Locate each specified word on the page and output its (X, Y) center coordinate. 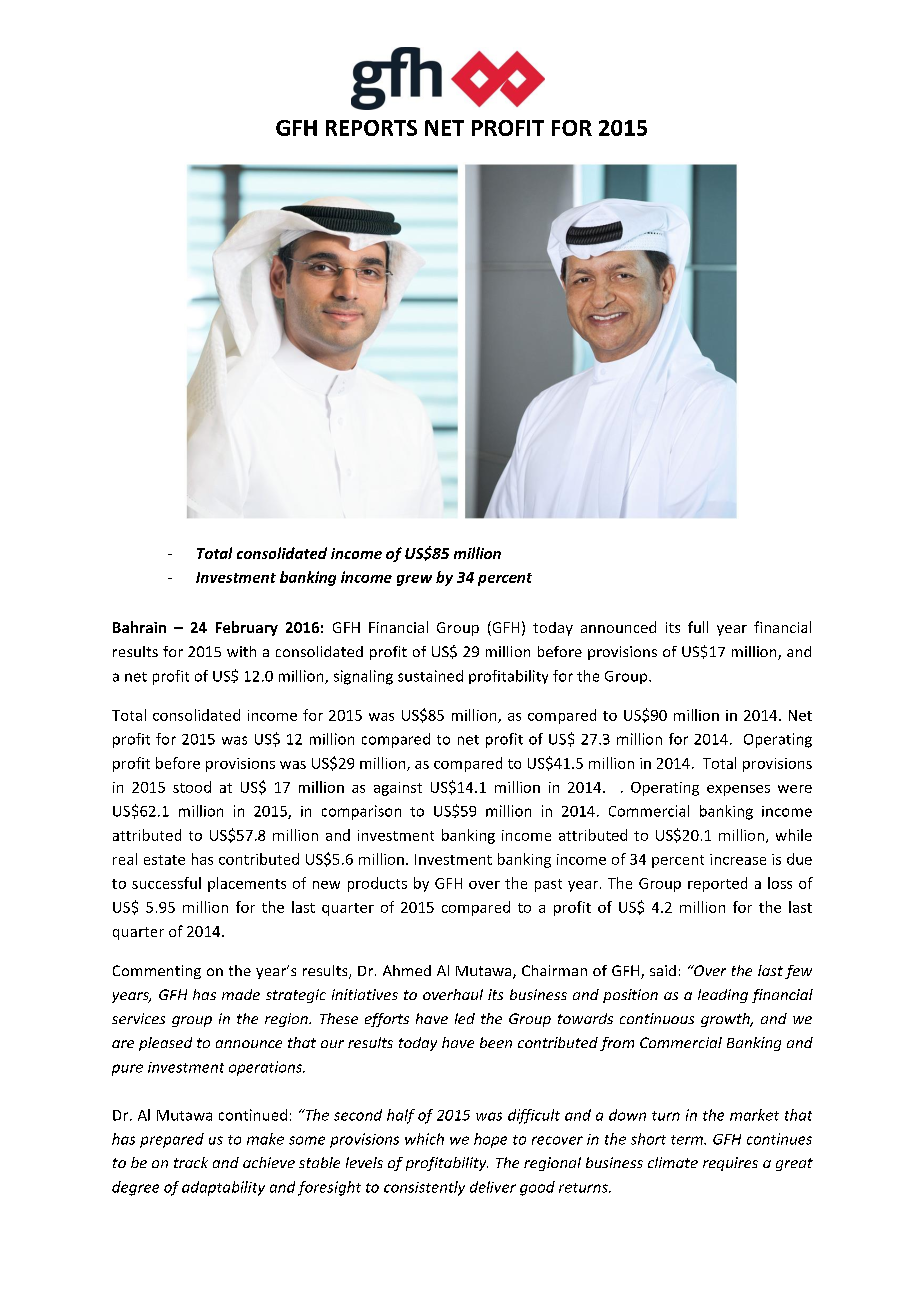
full (698, 627)
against (398, 789)
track (191, 1162)
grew (414, 580)
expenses (738, 790)
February (247, 628)
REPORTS (371, 128)
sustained (430, 676)
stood (192, 787)
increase (738, 859)
